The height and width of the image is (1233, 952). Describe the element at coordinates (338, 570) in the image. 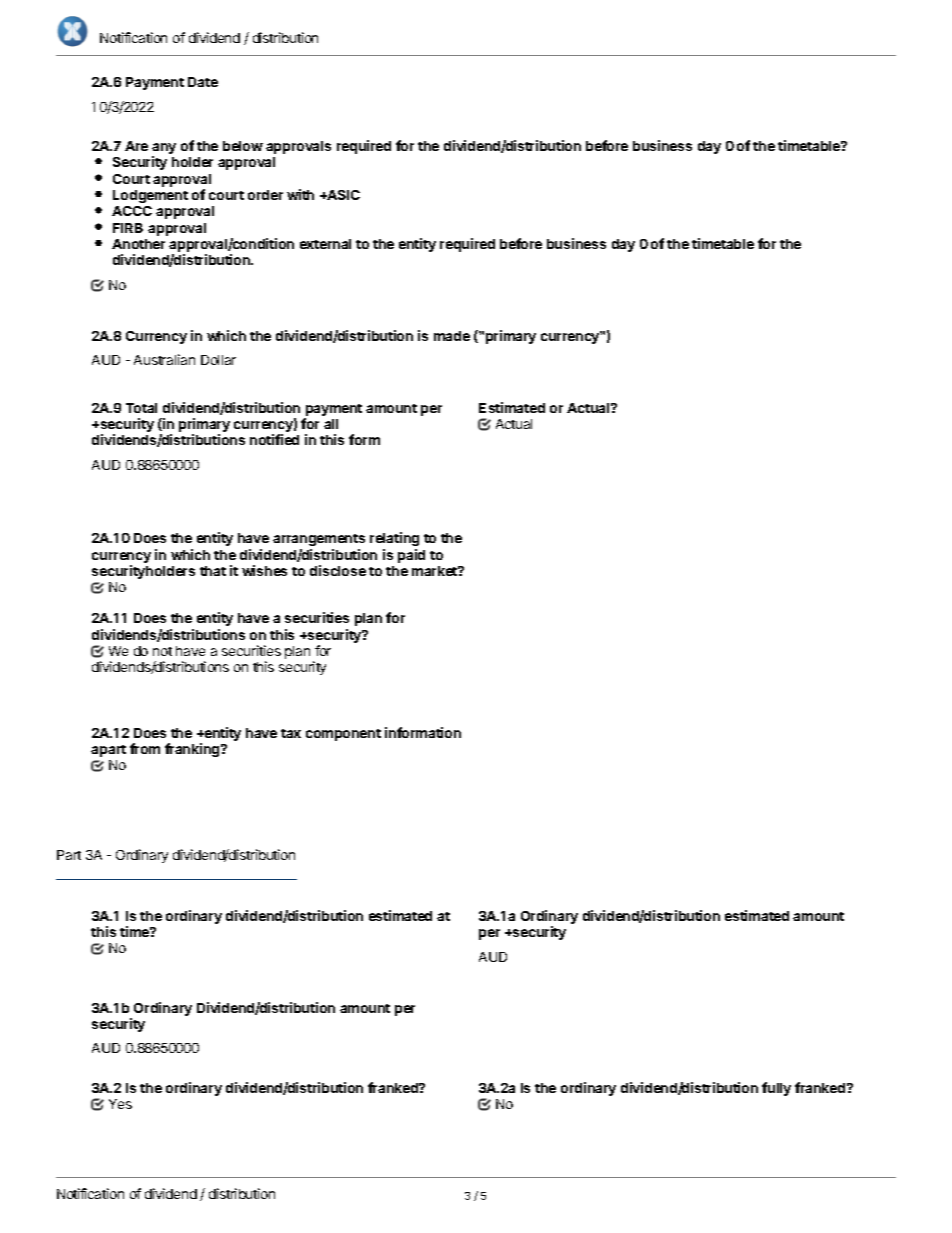

I see `disclose` at that location.
